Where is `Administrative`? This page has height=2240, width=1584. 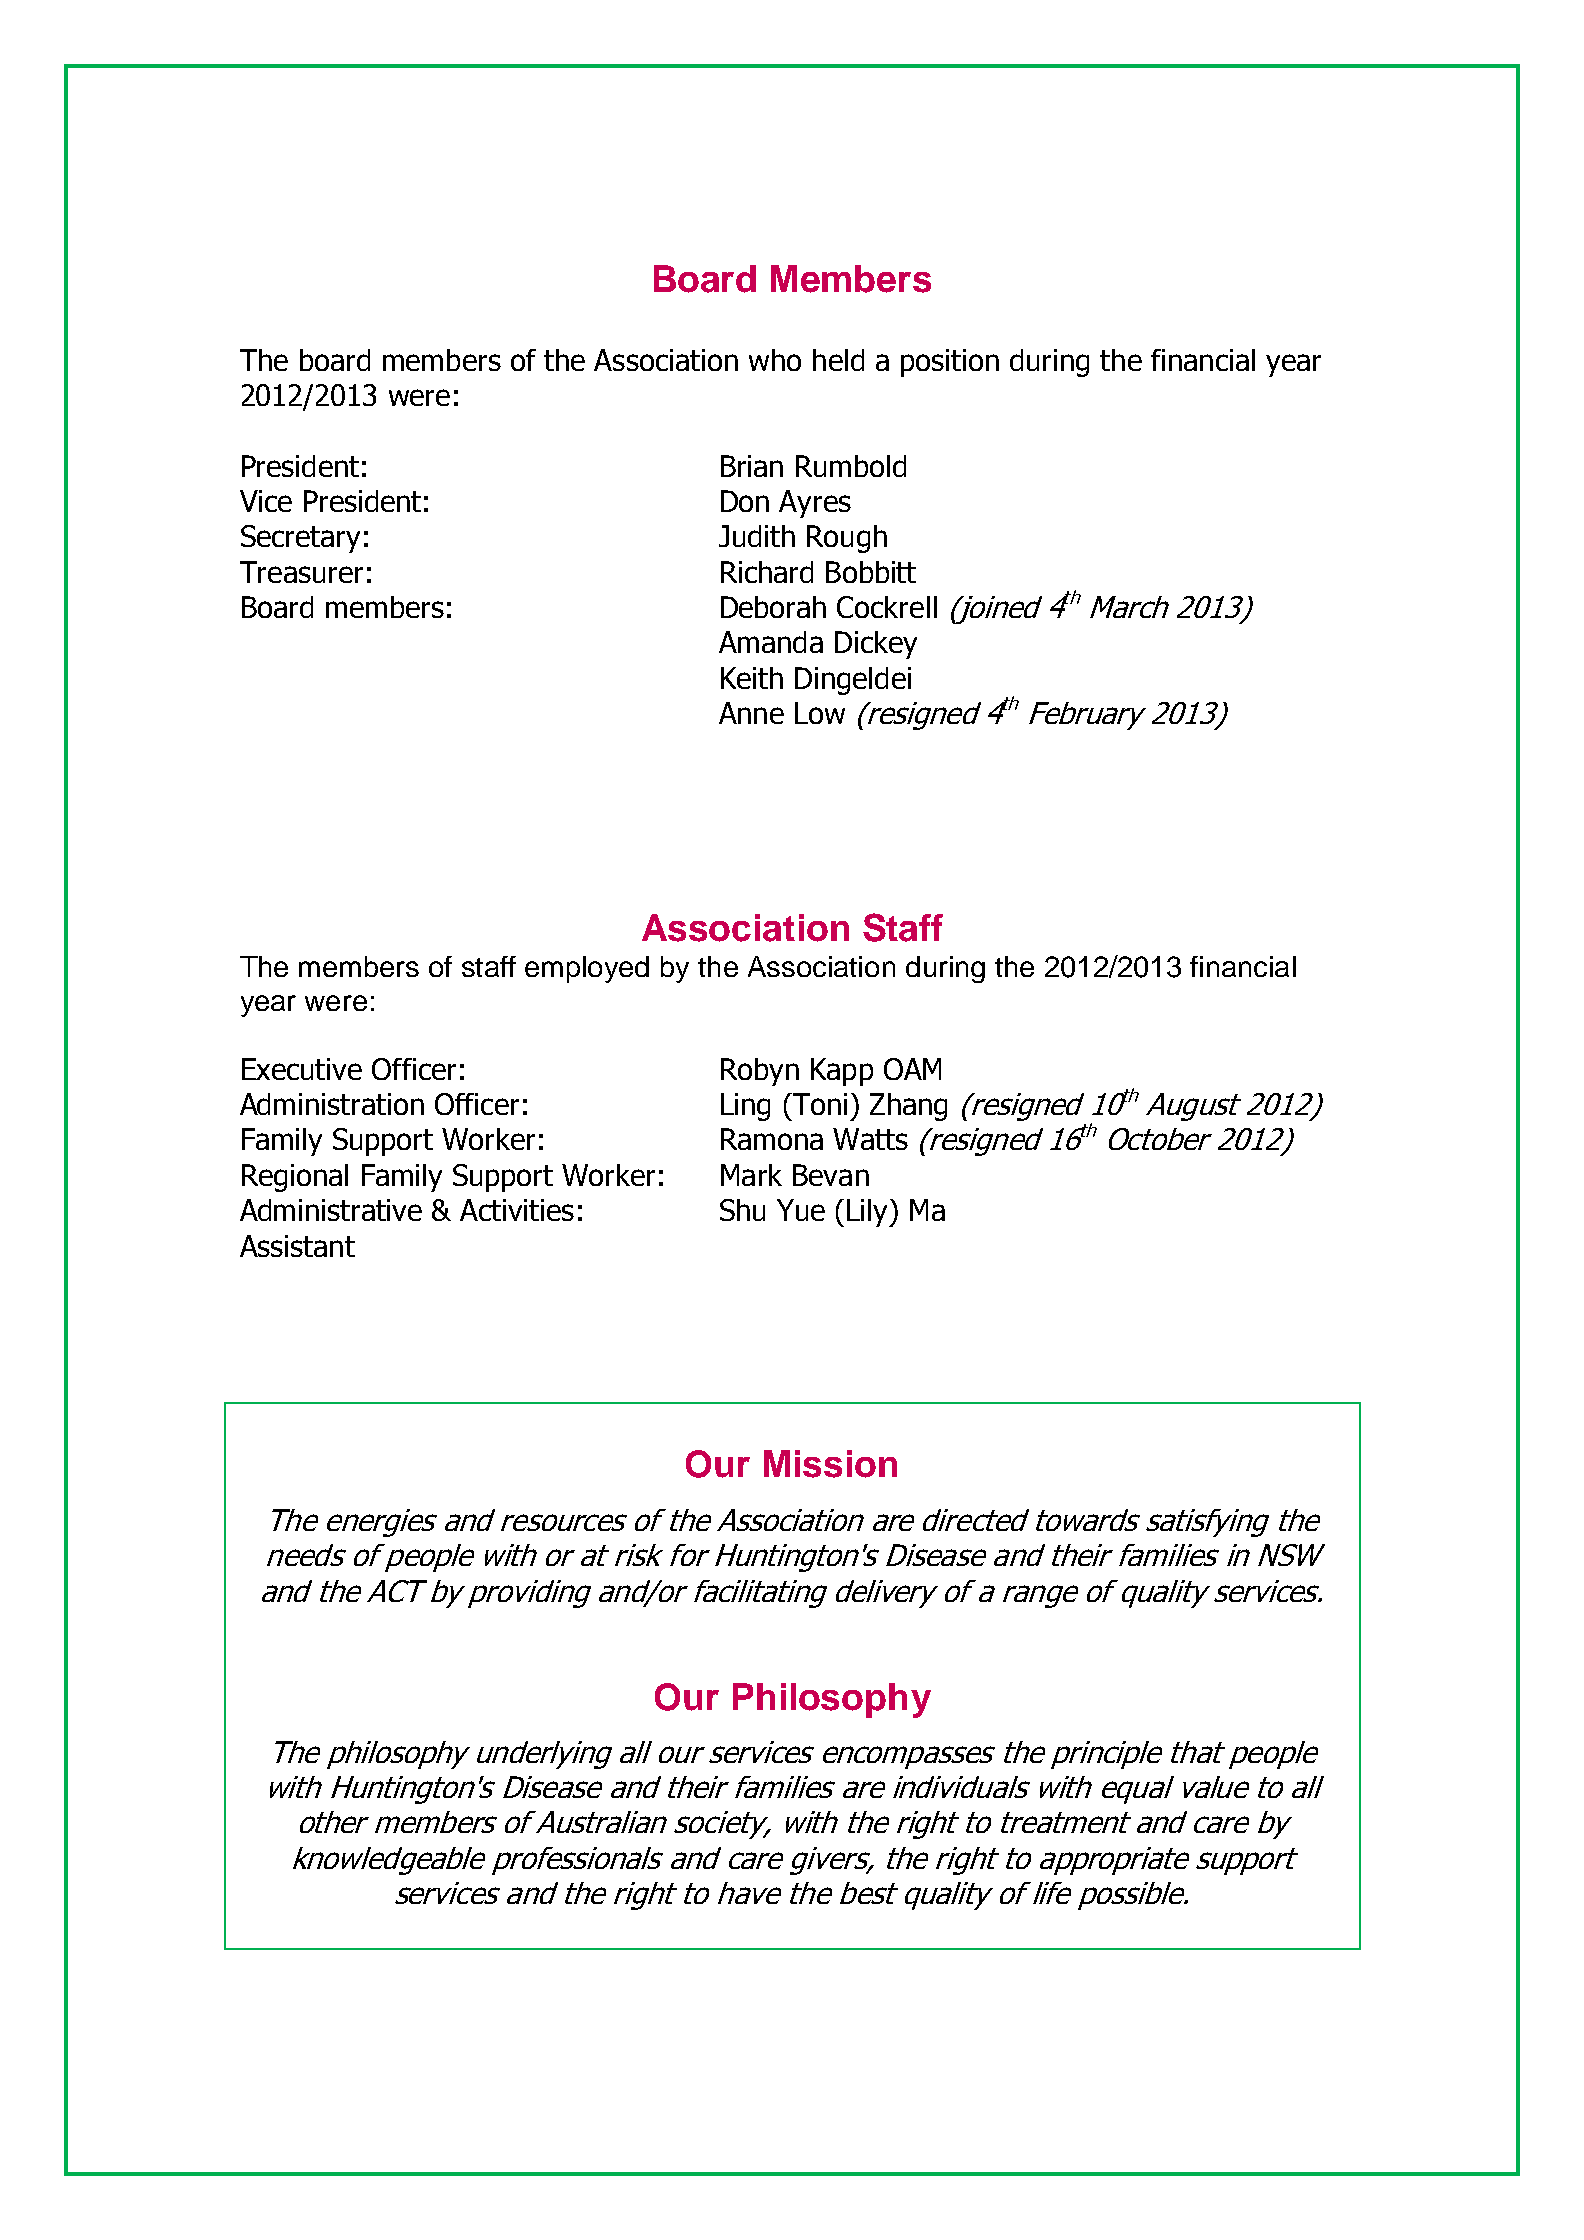
Administrative is located at coordinates (331, 1210).
